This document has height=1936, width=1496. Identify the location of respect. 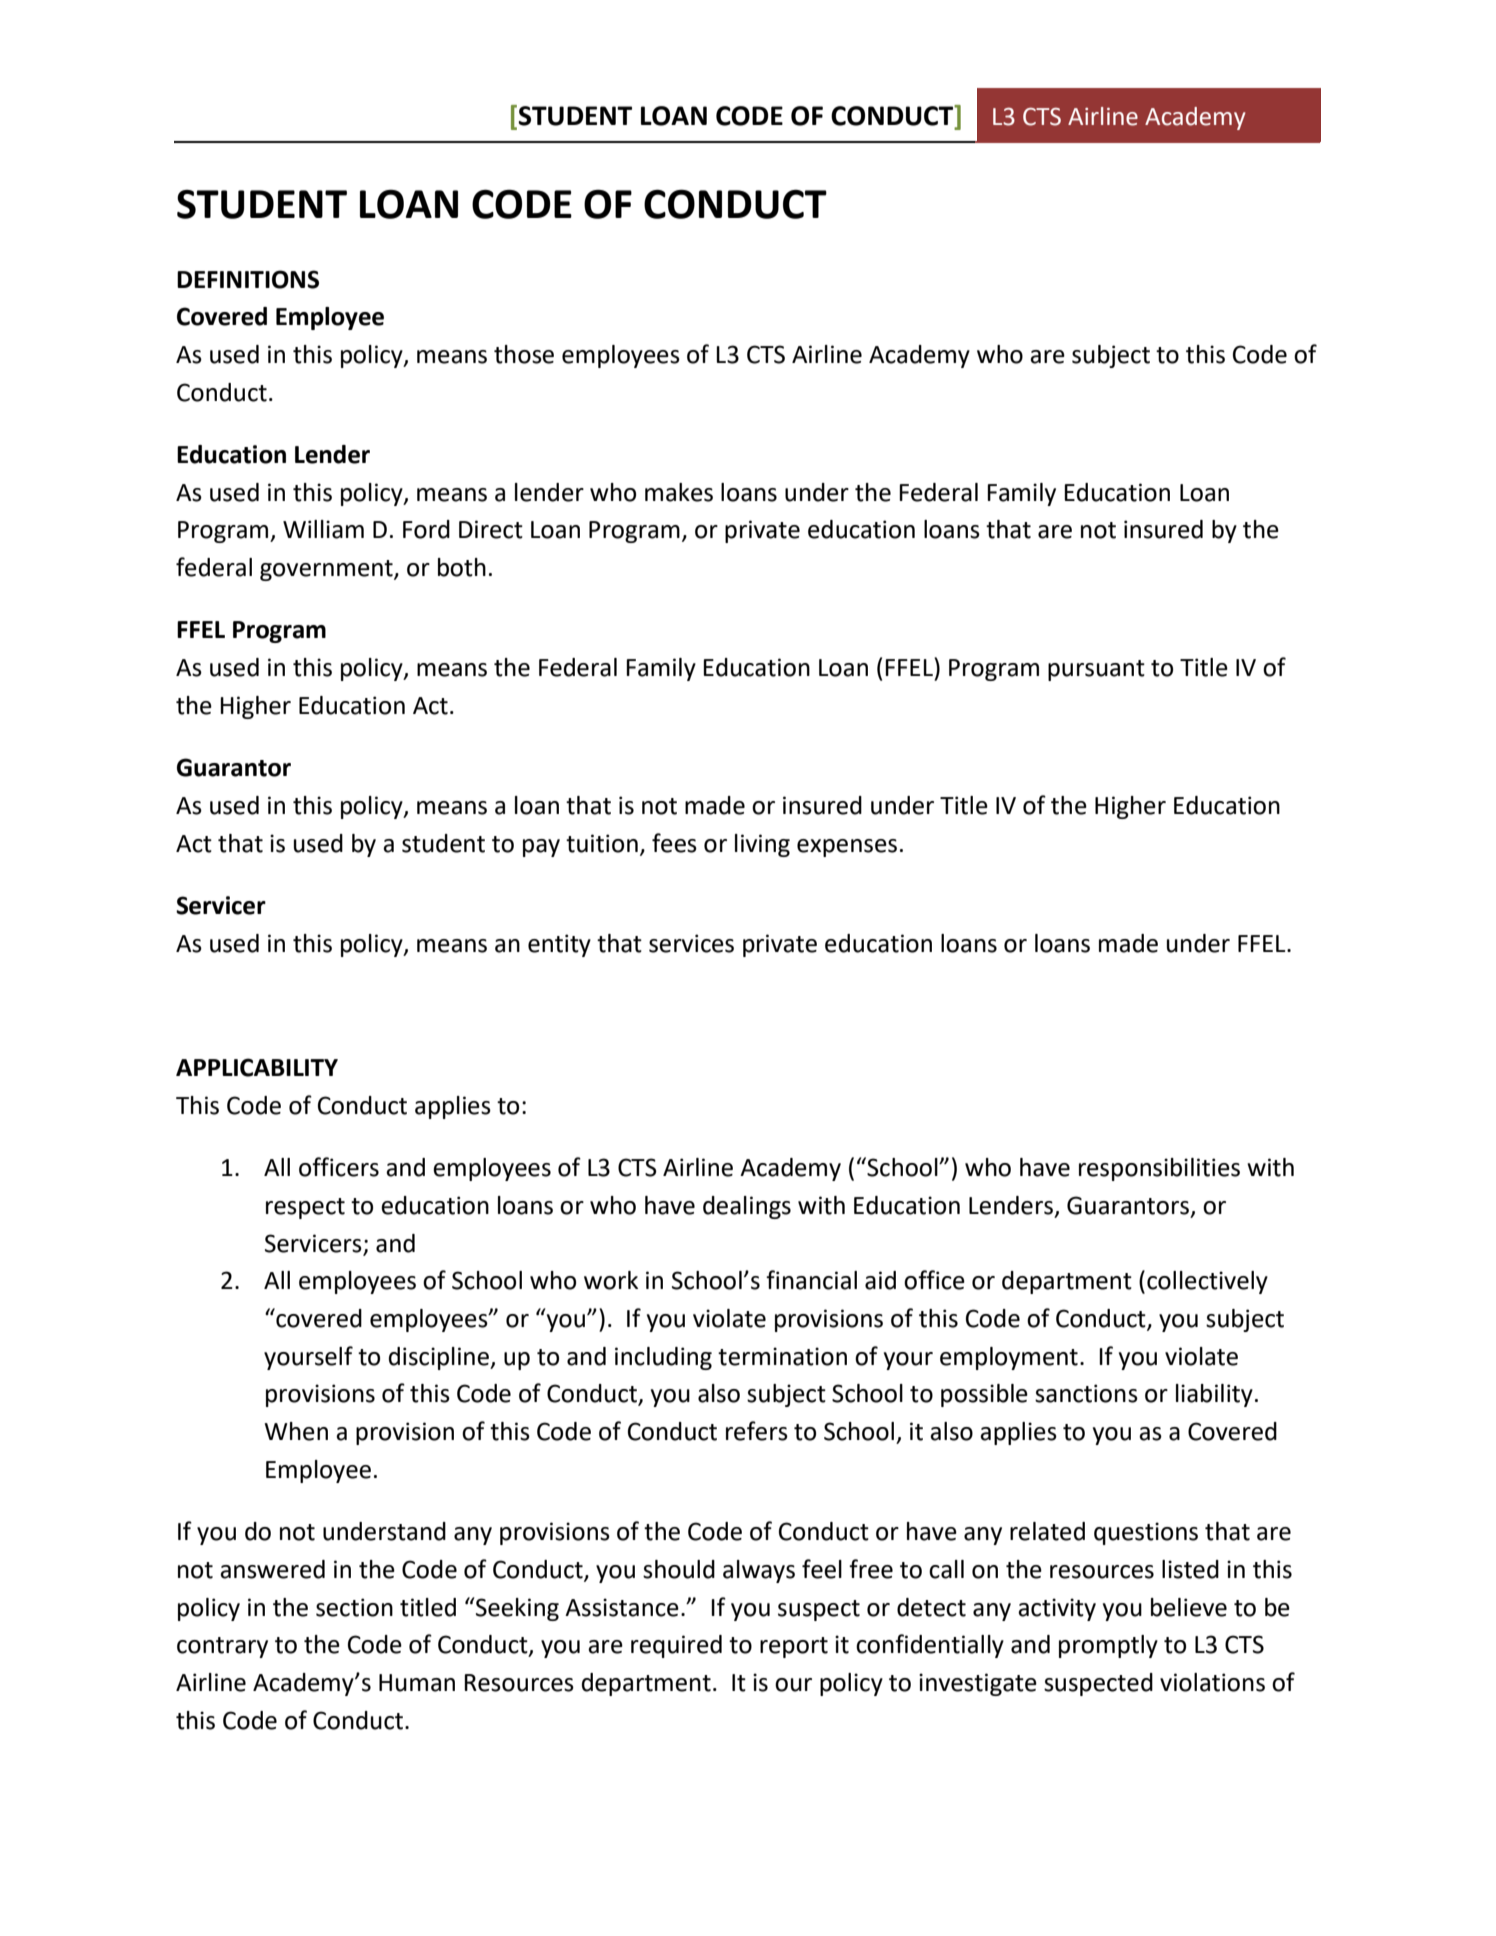
(305, 1208).
